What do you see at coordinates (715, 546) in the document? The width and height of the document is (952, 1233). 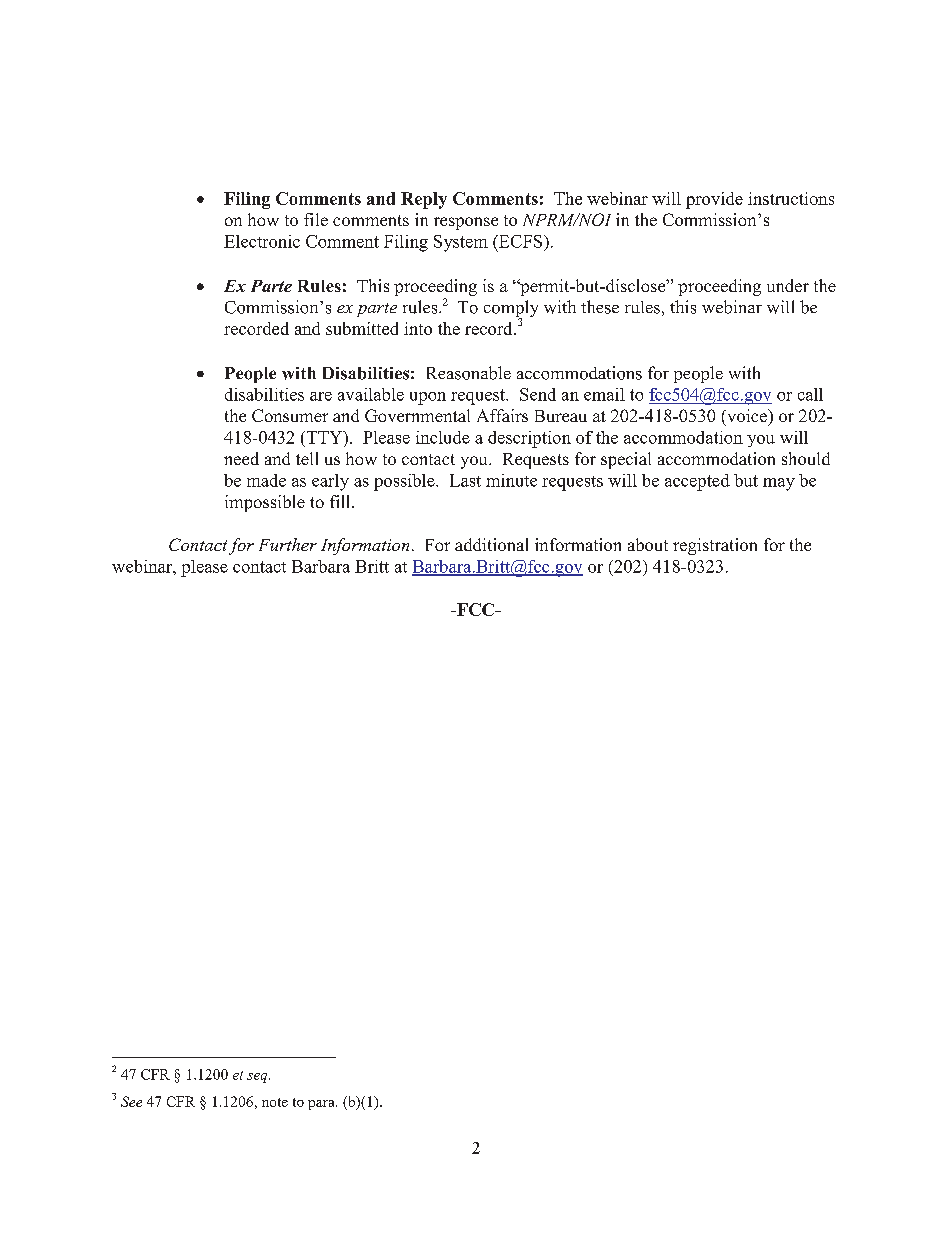 I see `registration` at bounding box center [715, 546].
